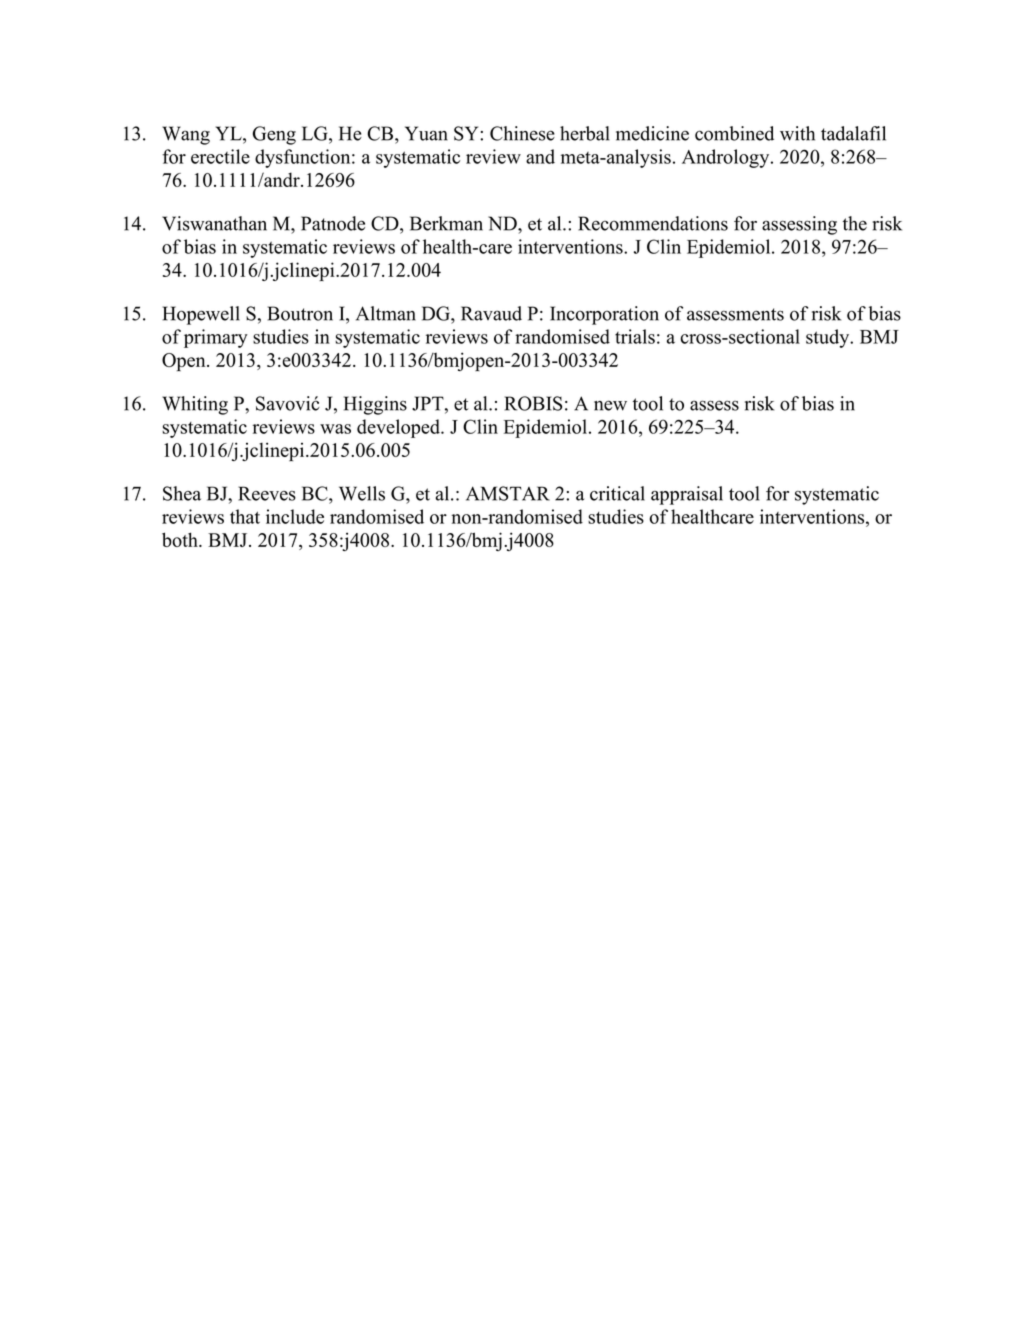  What do you see at coordinates (522, 133) in the page?
I see `Chinese` at bounding box center [522, 133].
